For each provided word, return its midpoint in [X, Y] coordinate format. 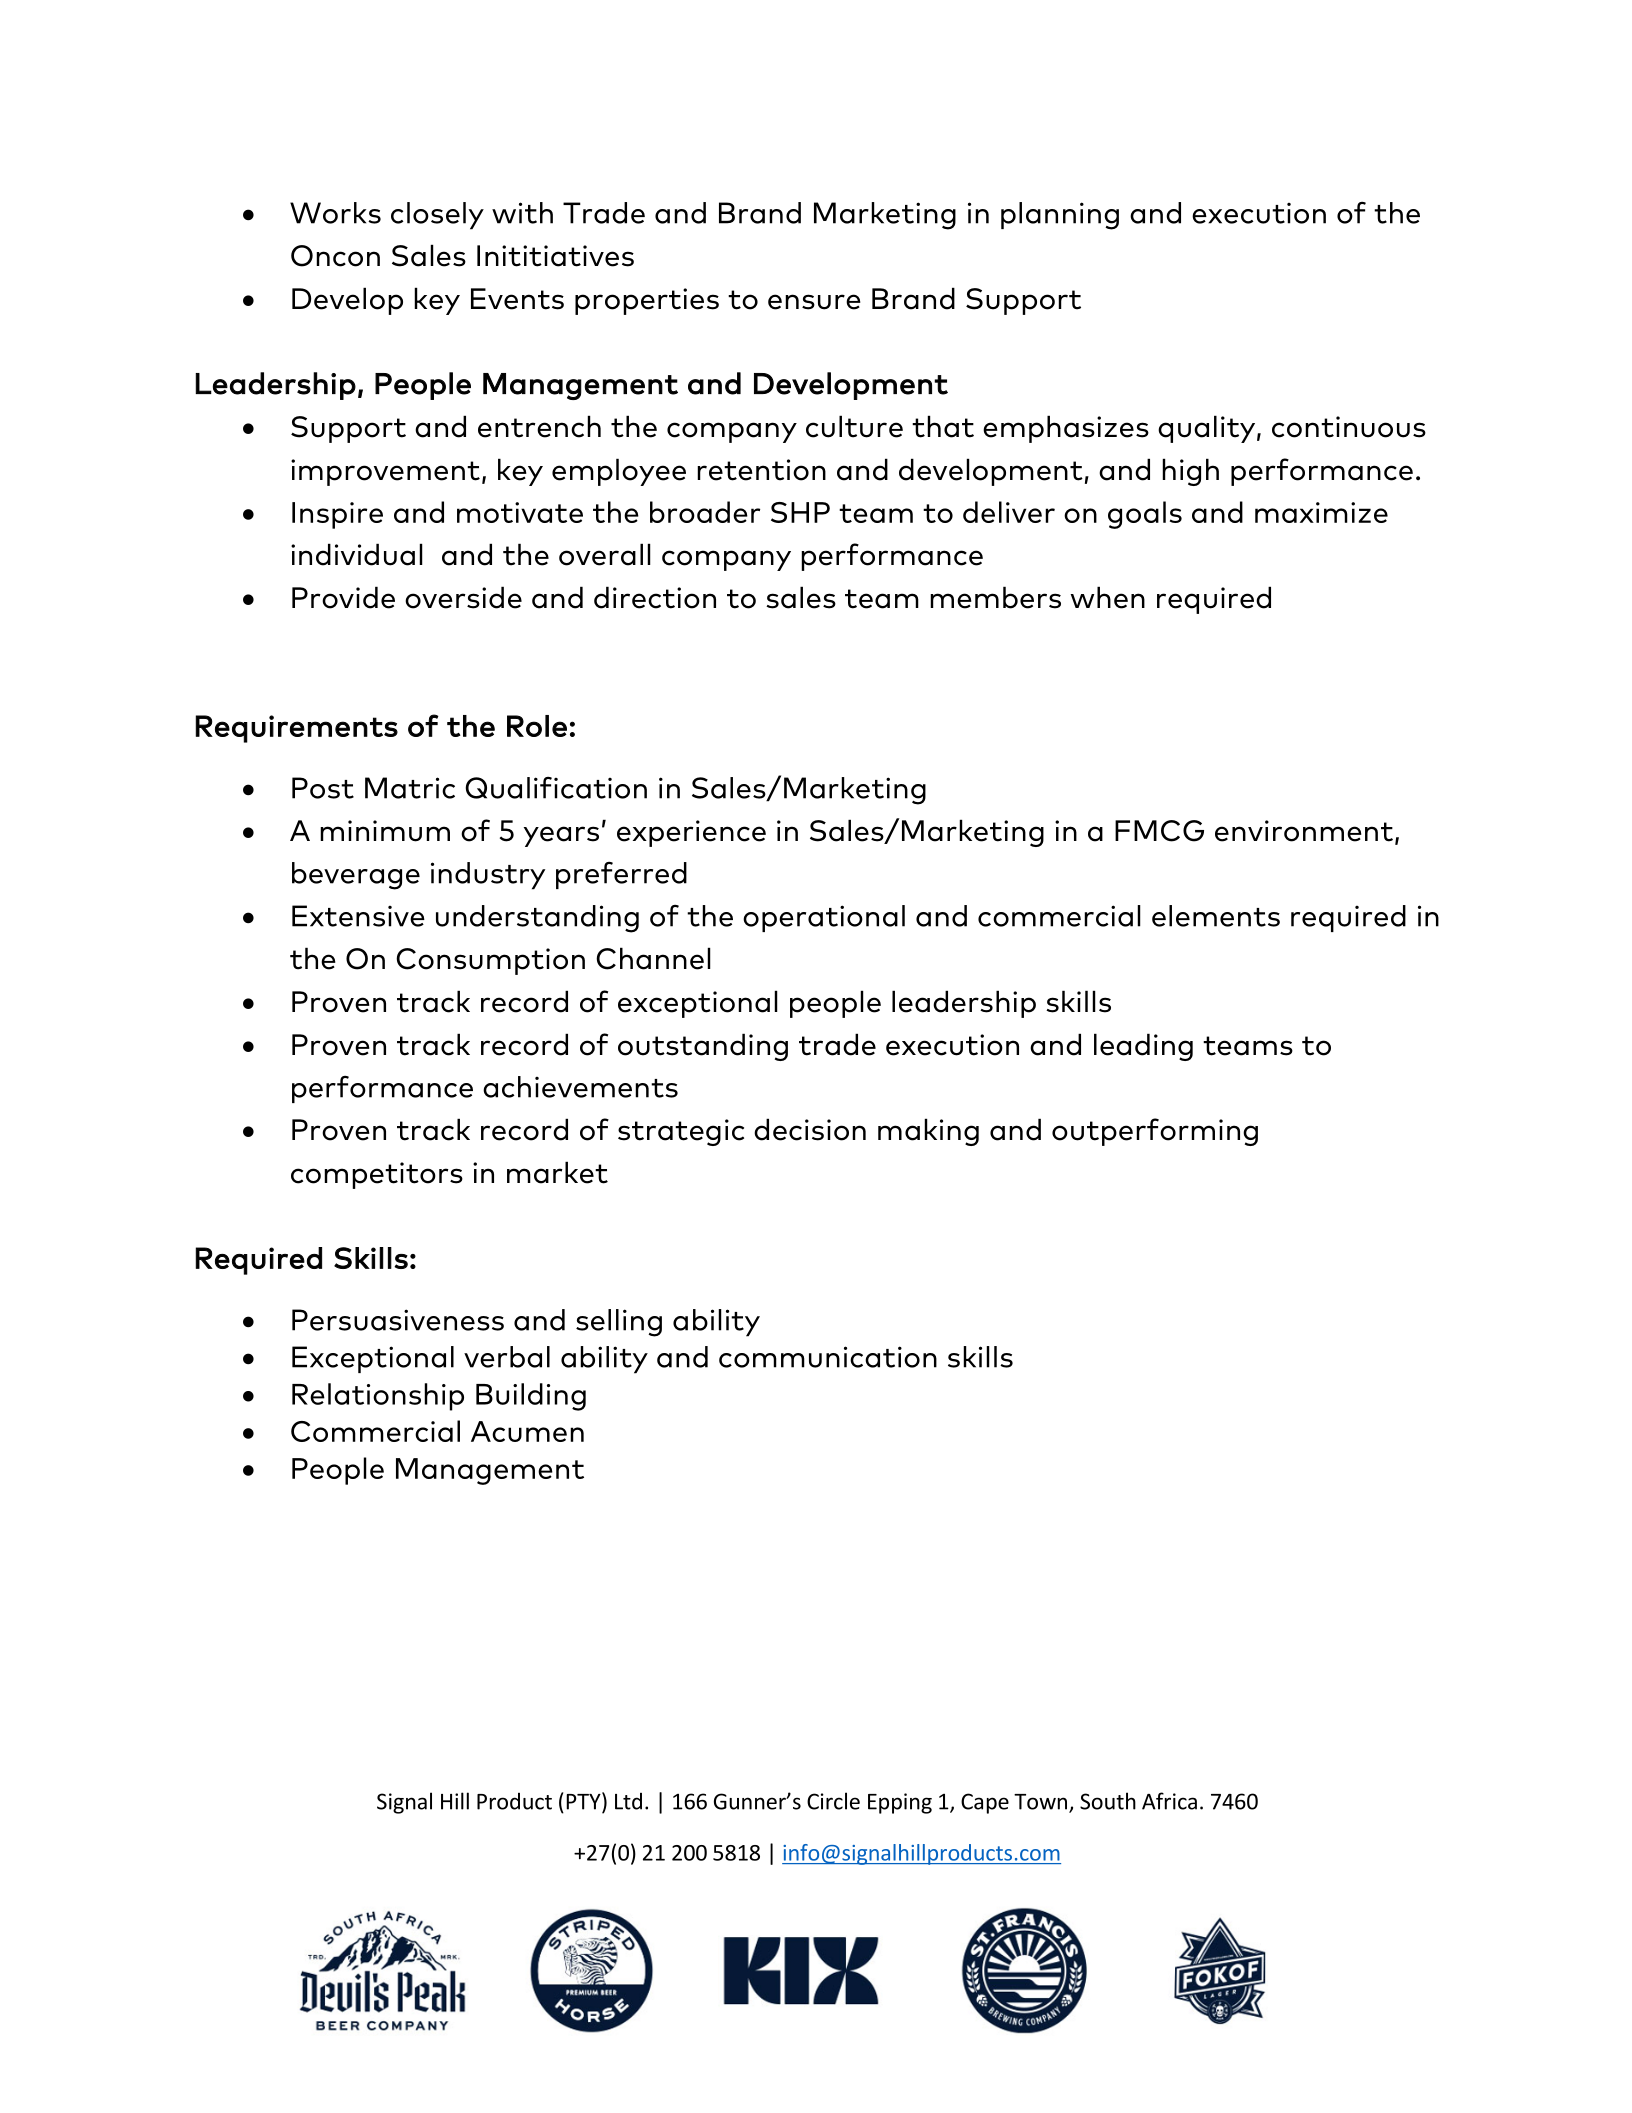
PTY [584, 1802]
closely [437, 216]
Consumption [490, 961]
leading [1143, 1047]
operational [824, 918]
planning [1060, 216]
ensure [814, 302]
